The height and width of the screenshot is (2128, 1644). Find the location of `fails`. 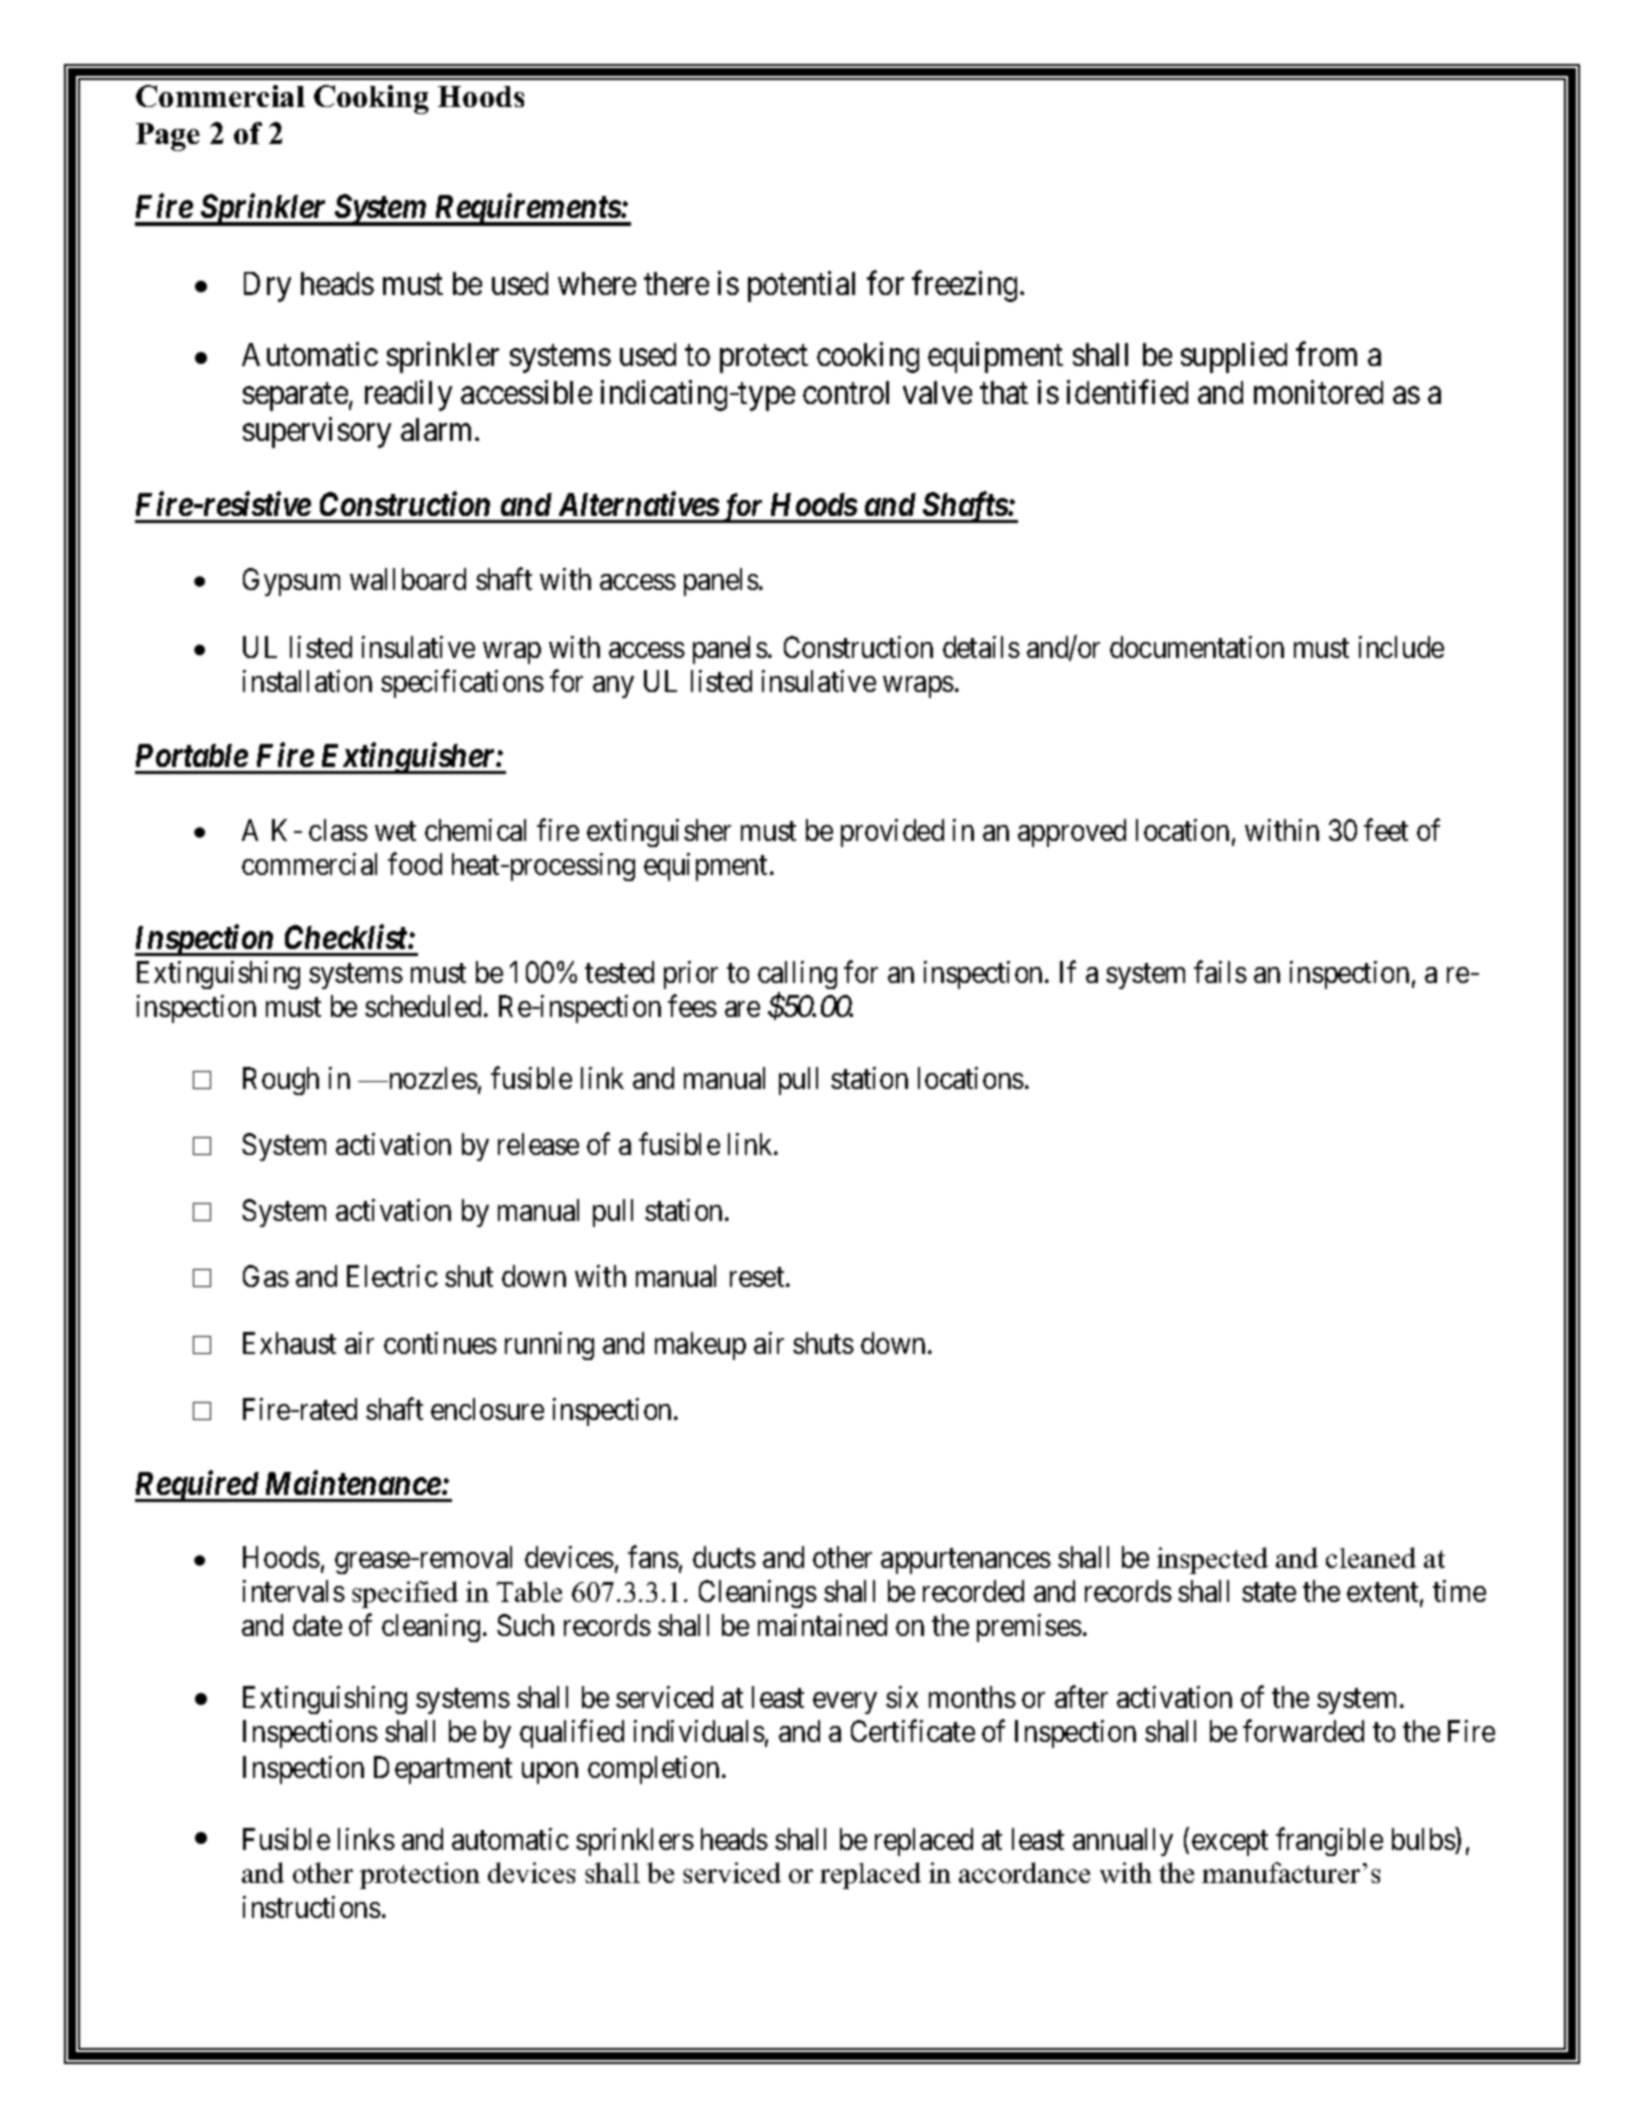

fails is located at coordinates (1220, 972).
